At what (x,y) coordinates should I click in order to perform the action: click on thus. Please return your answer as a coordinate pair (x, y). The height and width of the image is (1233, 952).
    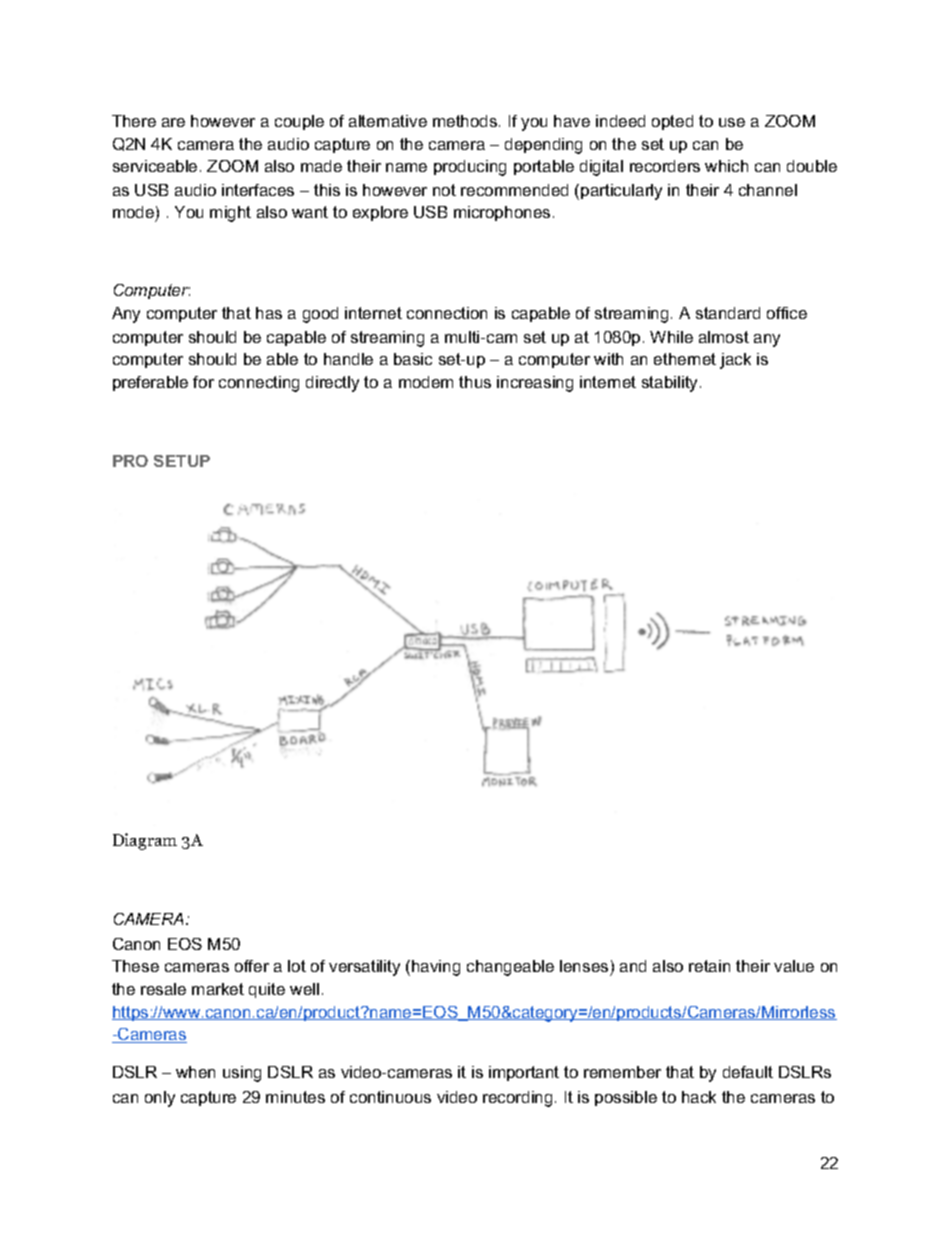
    Looking at the image, I should click on (475, 382).
